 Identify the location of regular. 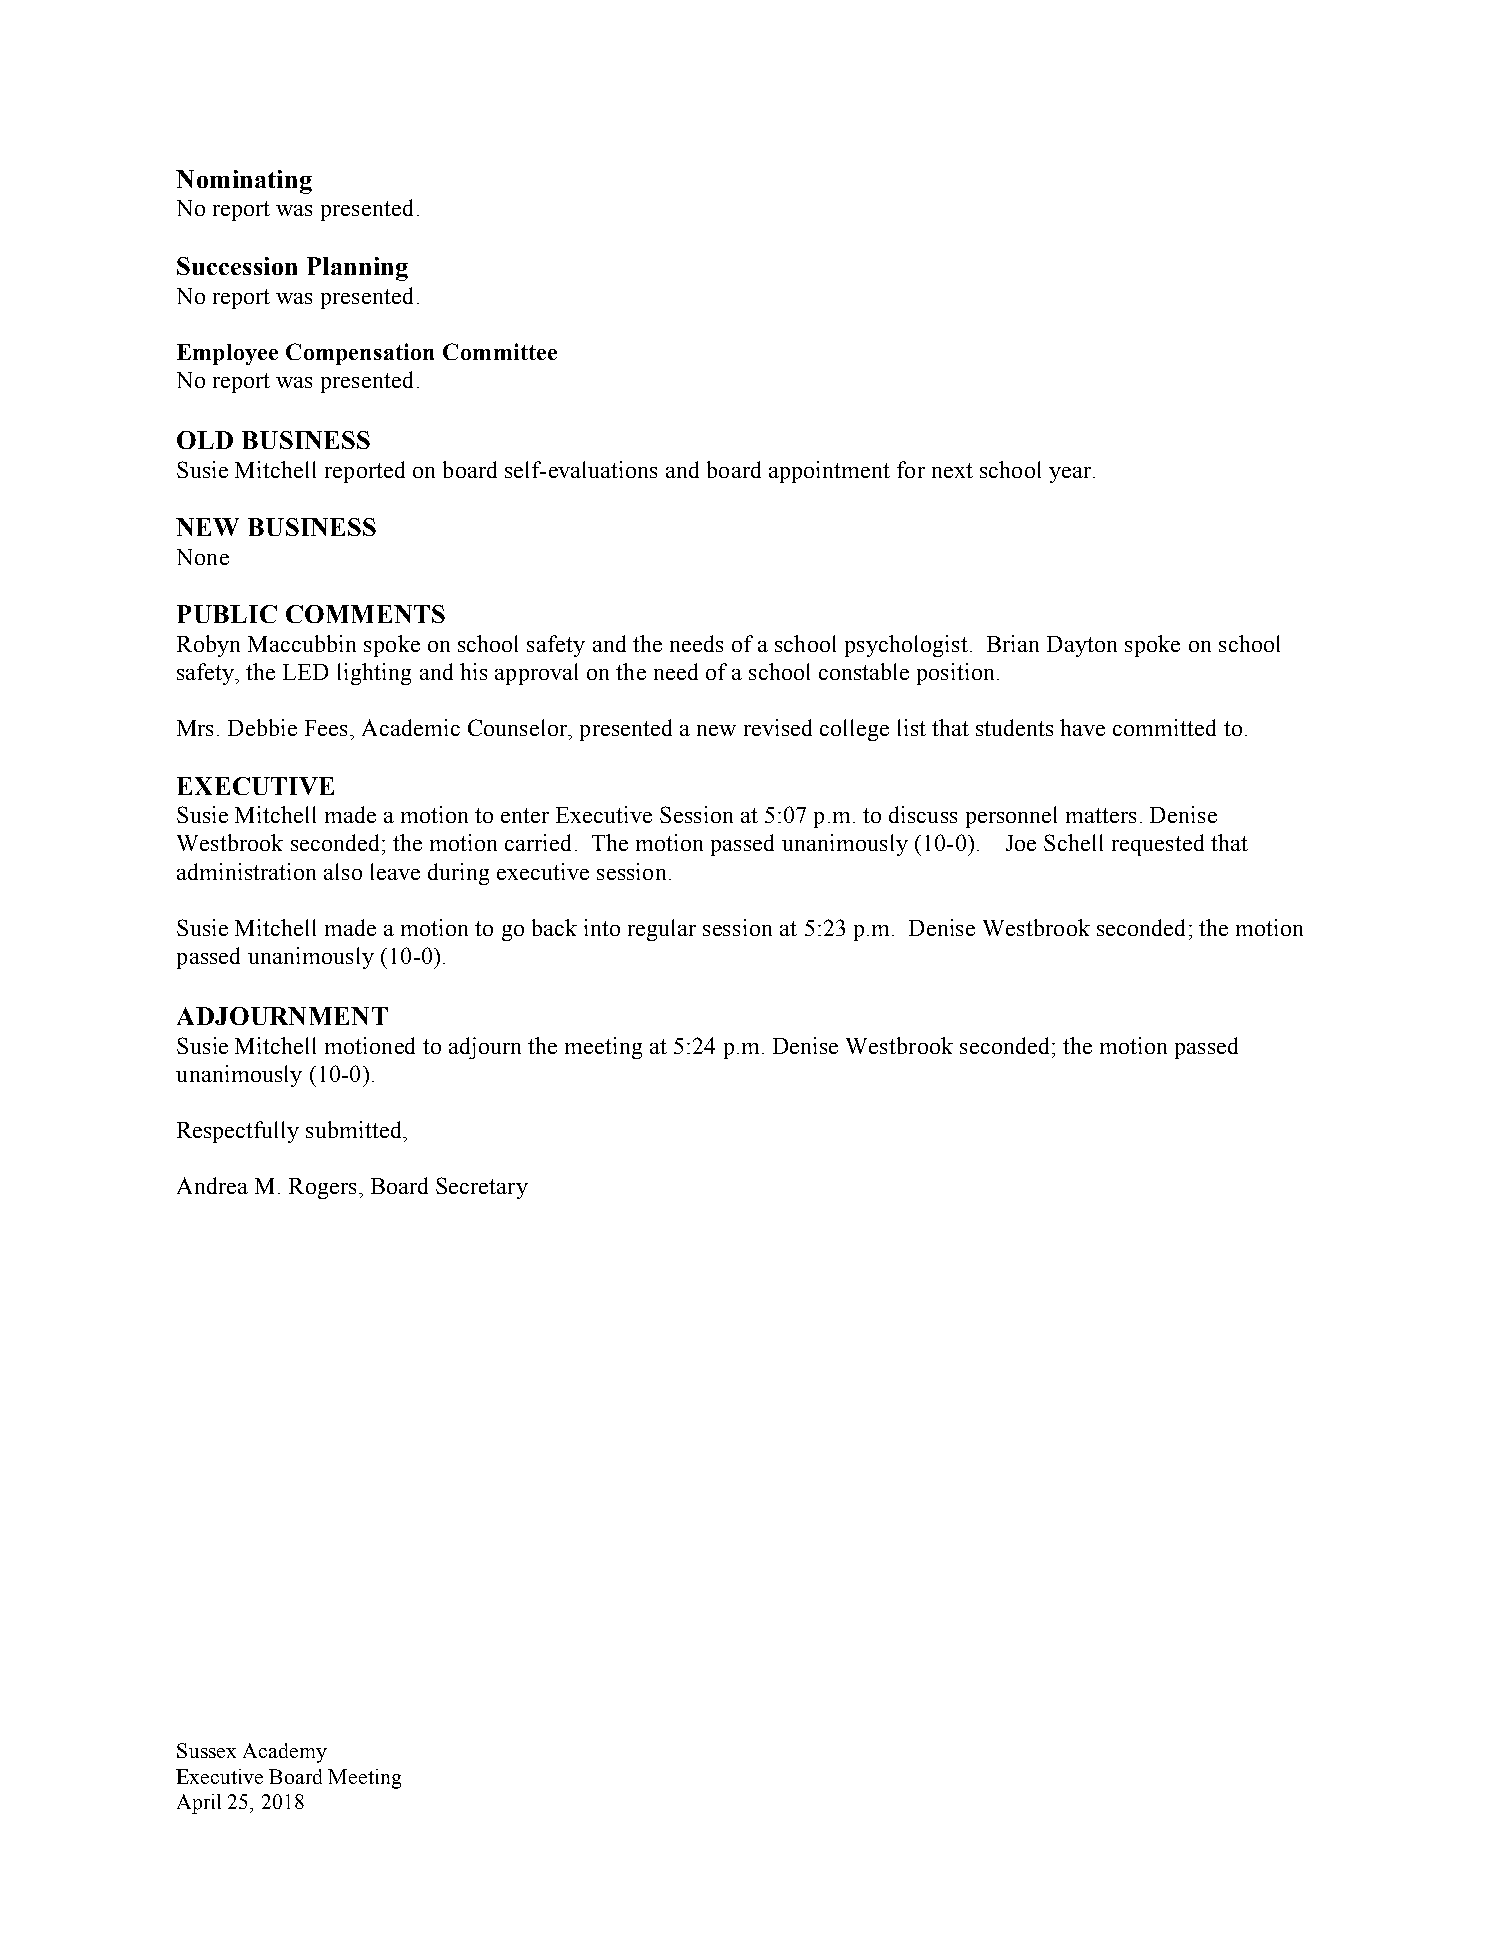
(662, 930).
